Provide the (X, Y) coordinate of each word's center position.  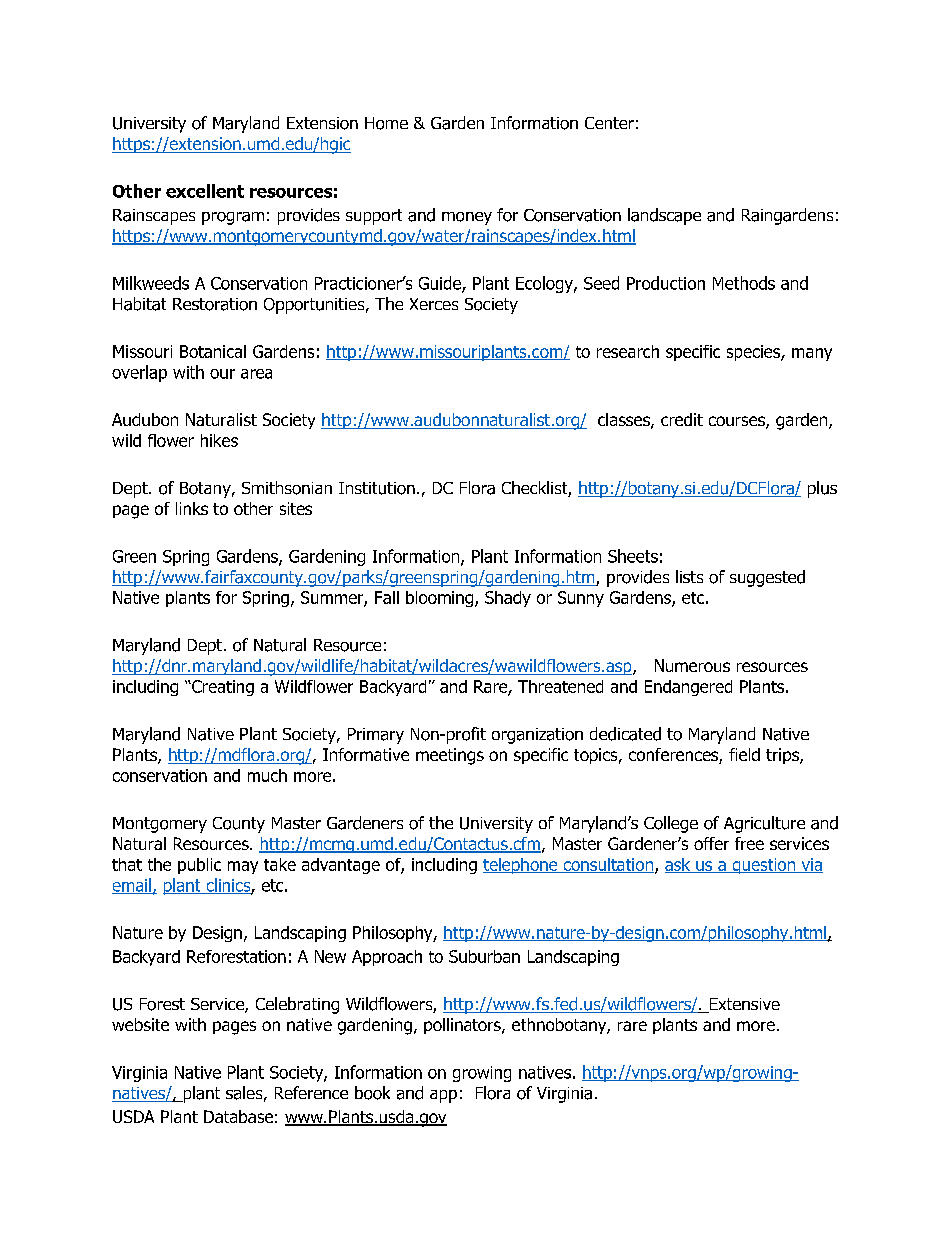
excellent (205, 191)
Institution (377, 488)
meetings (450, 756)
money (467, 218)
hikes (219, 440)
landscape (664, 216)
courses (738, 422)
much (267, 775)
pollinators (463, 1026)
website (140, 1024)
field (744, 754)
